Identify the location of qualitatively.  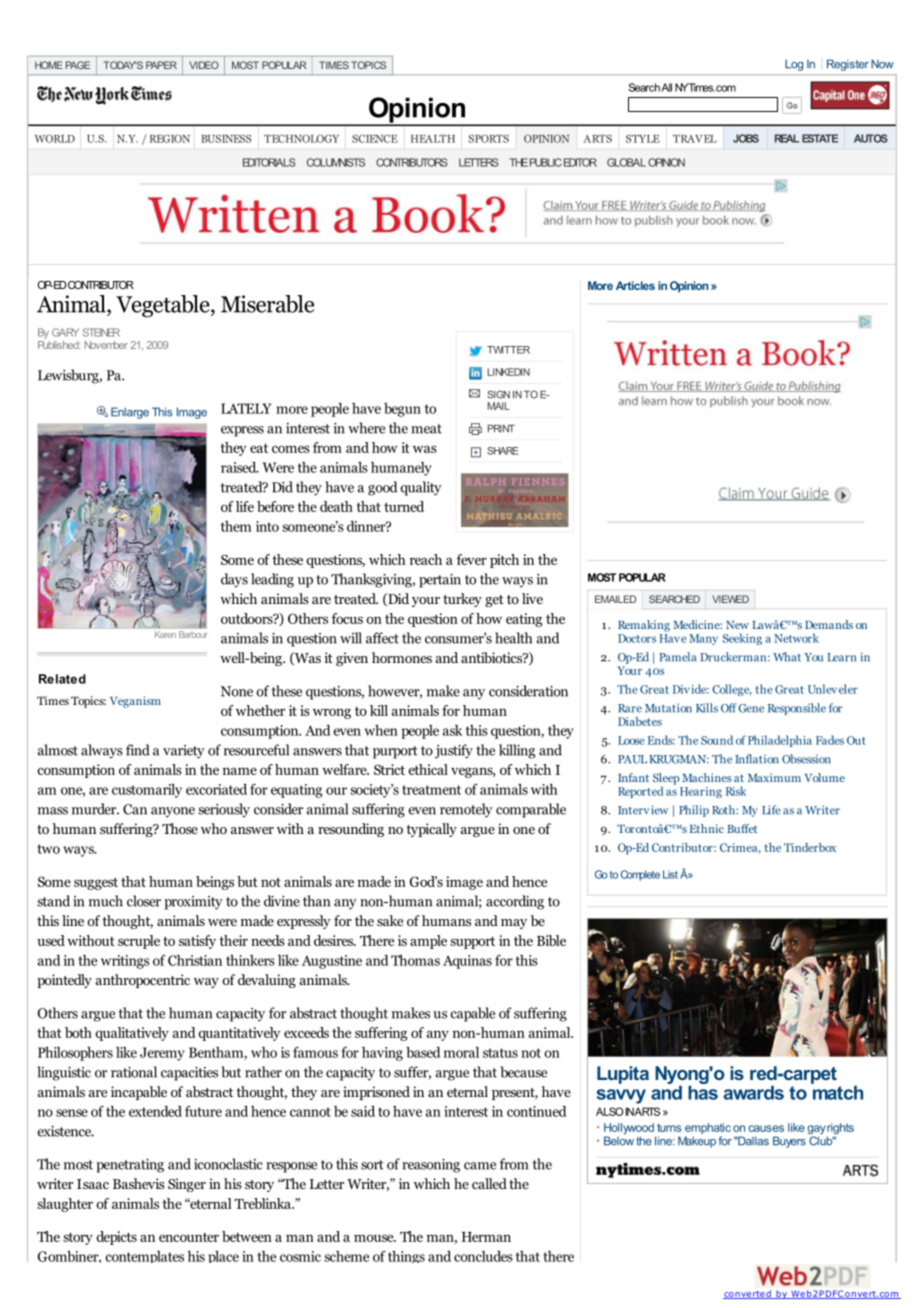
(132, 1034).
